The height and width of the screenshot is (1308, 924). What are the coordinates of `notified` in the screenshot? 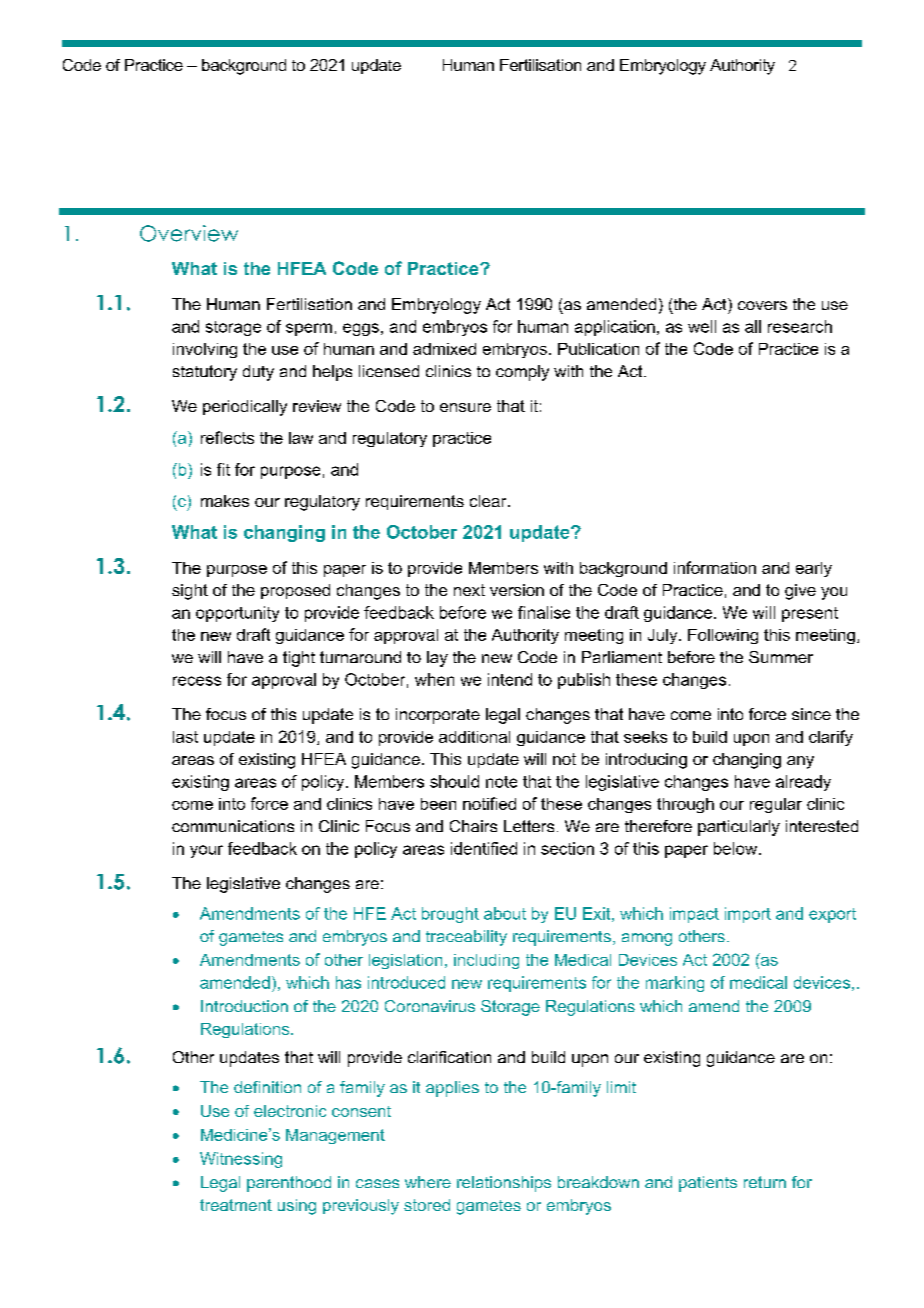 It's located at (489, 803).
